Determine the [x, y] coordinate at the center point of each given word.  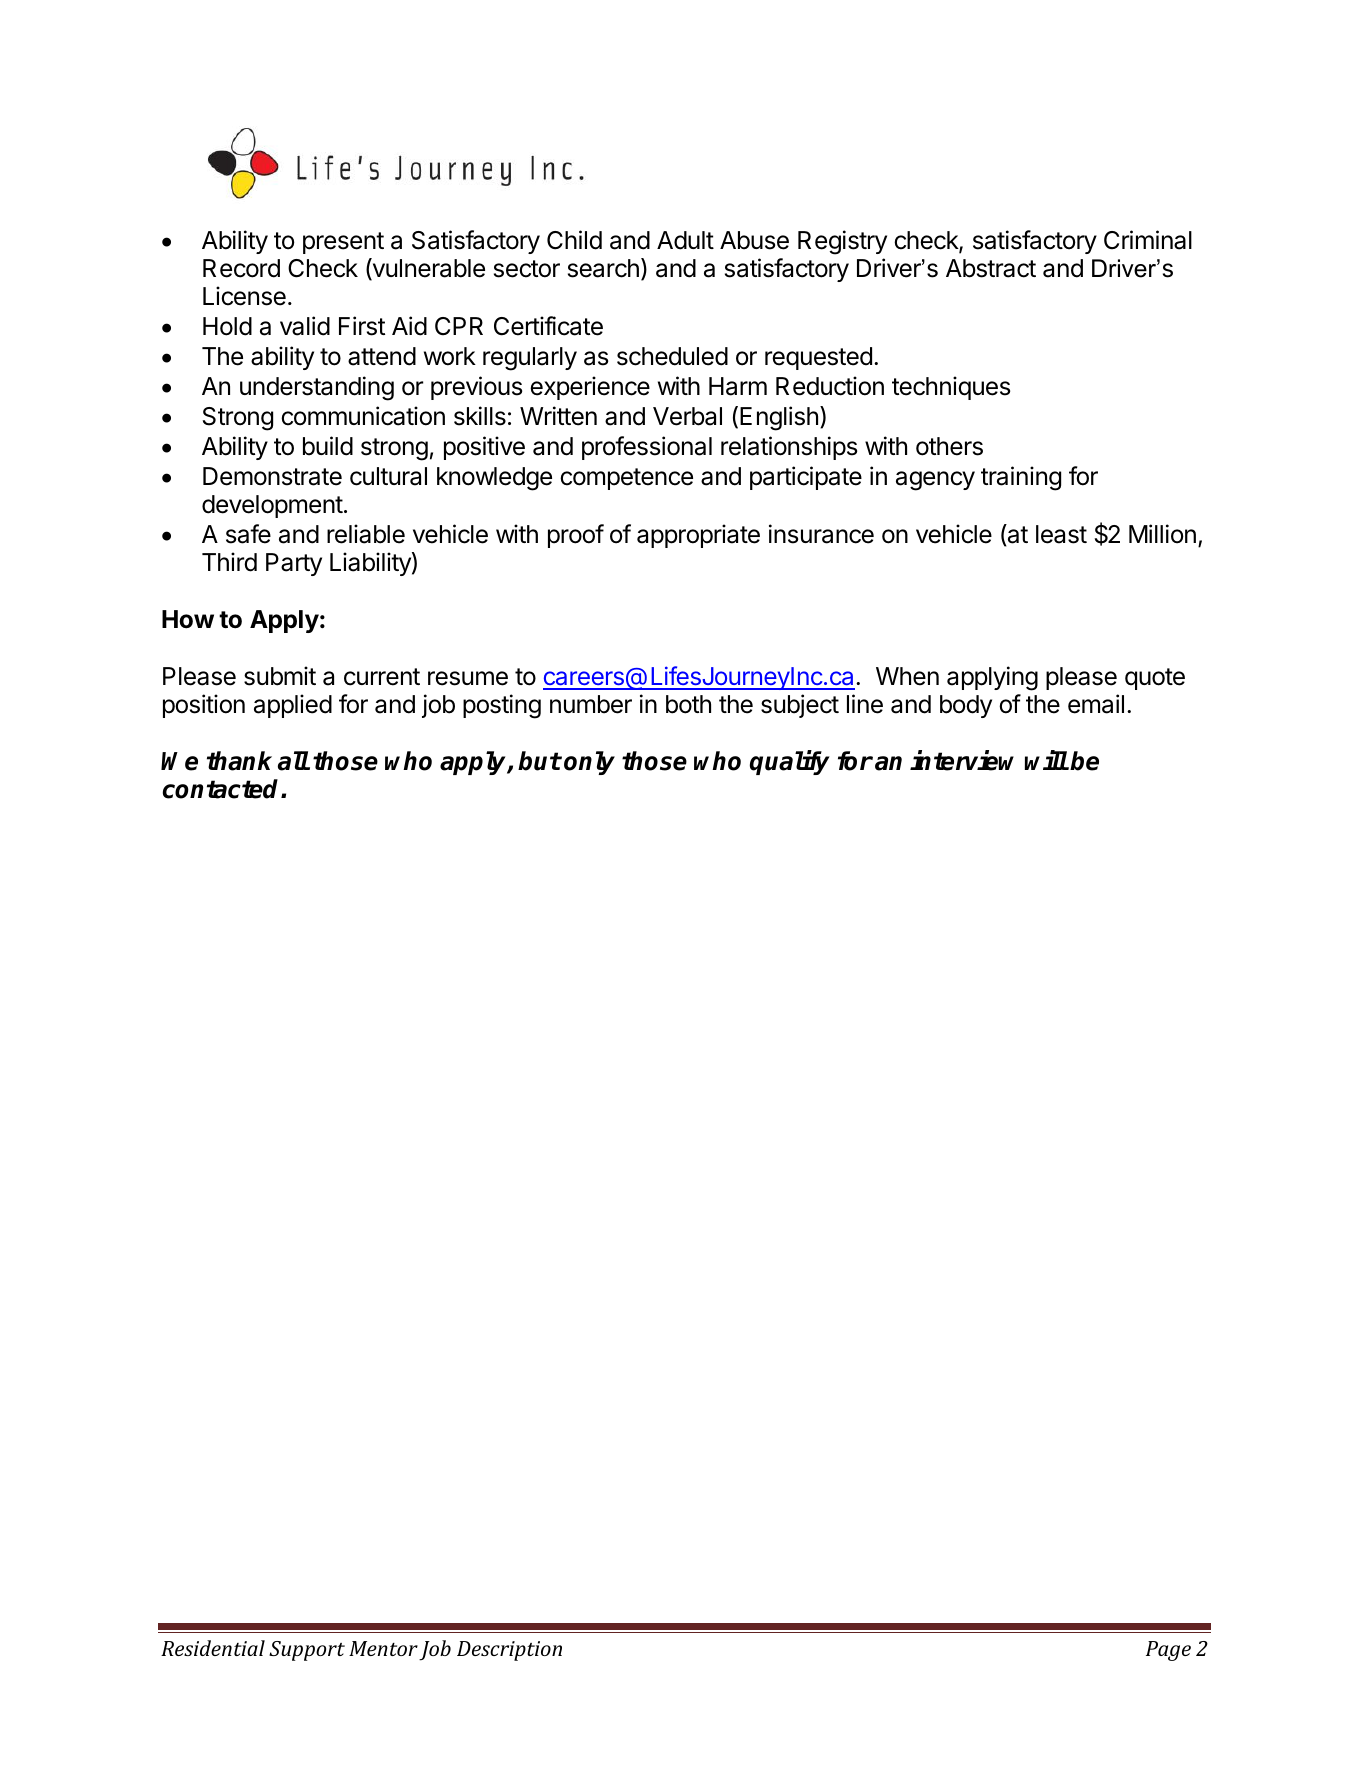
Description [509, 1651]
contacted [222, 789]
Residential [213, 1648]
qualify [790, 762]
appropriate [698, 536]
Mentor [383, 1648]
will [1046, 760]
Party [294, 564]
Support [307, 1651]
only [589, 763]
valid [305, 326]
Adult [685, 240]
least [1061, 534]
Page [1168, 1651]
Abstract [991, 268]
